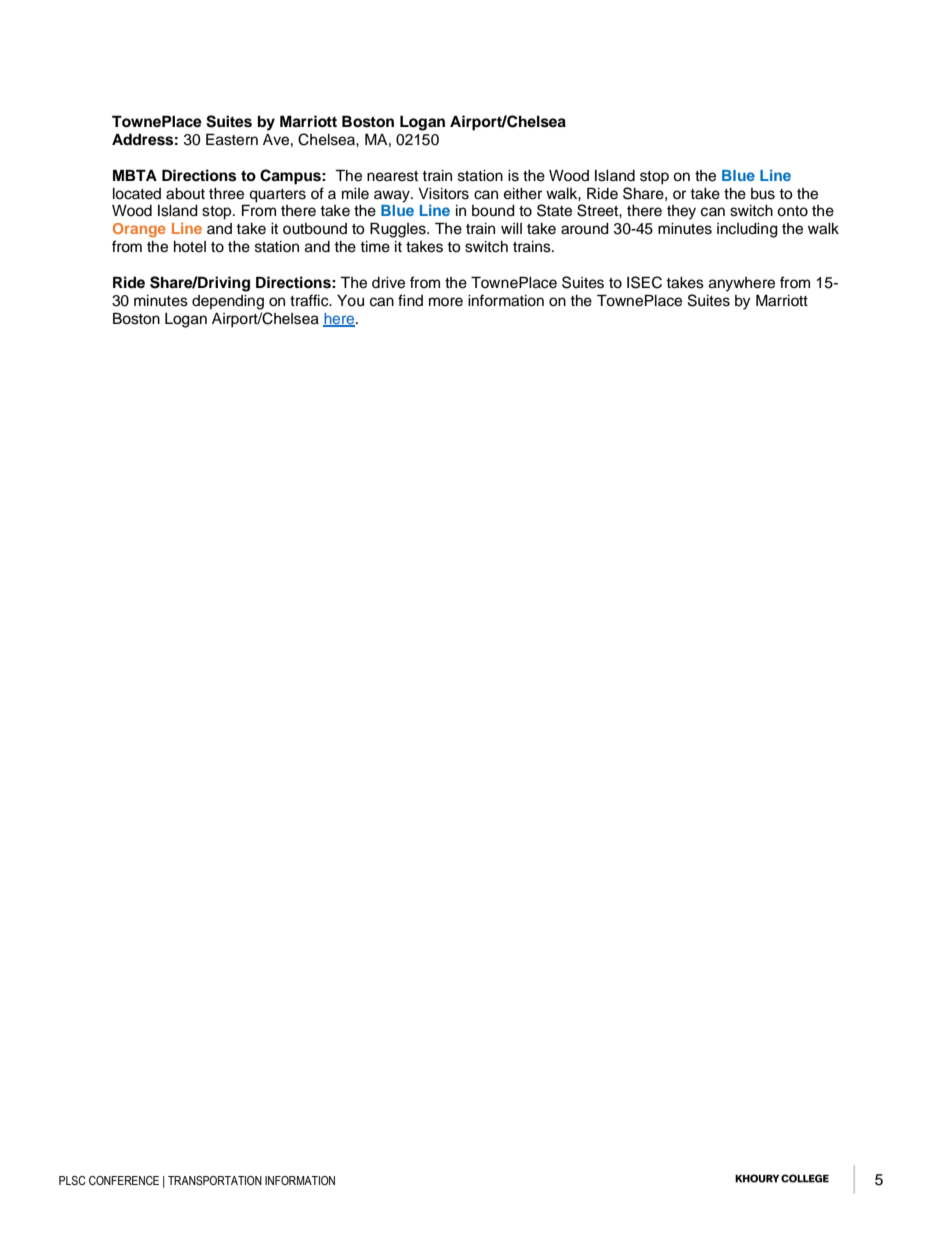 The width and height of the screenshot is (952, 1233). I want to click on time, so click(375, 247).
